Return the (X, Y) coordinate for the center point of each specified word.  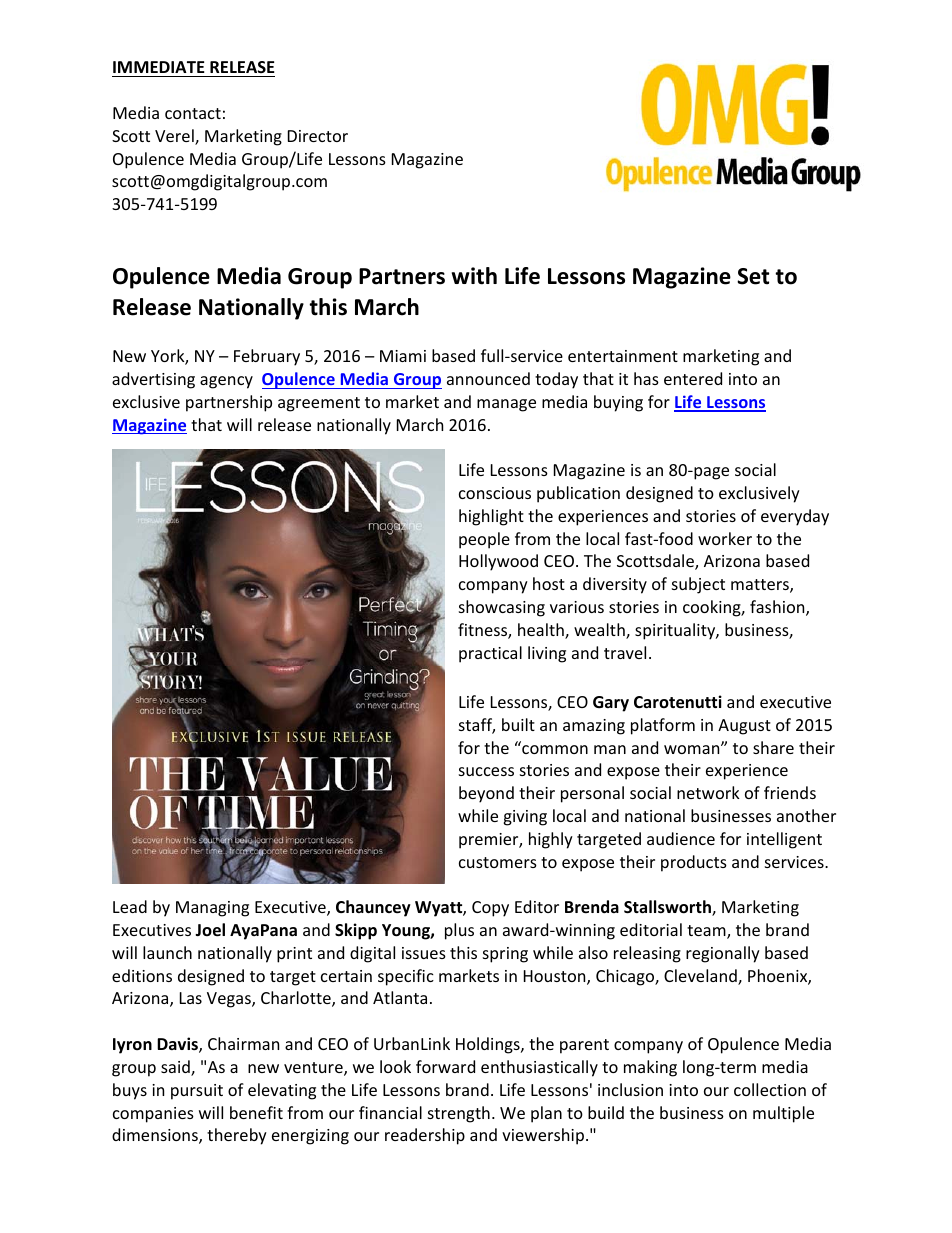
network (708, 792)
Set (753, 276)
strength (459, 1114)
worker (725, 538)
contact (193, 113)
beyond (486, 794)
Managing (212, 909)
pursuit (197, 1092)
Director (318, 136)
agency (226, 382)
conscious (495, 493)
